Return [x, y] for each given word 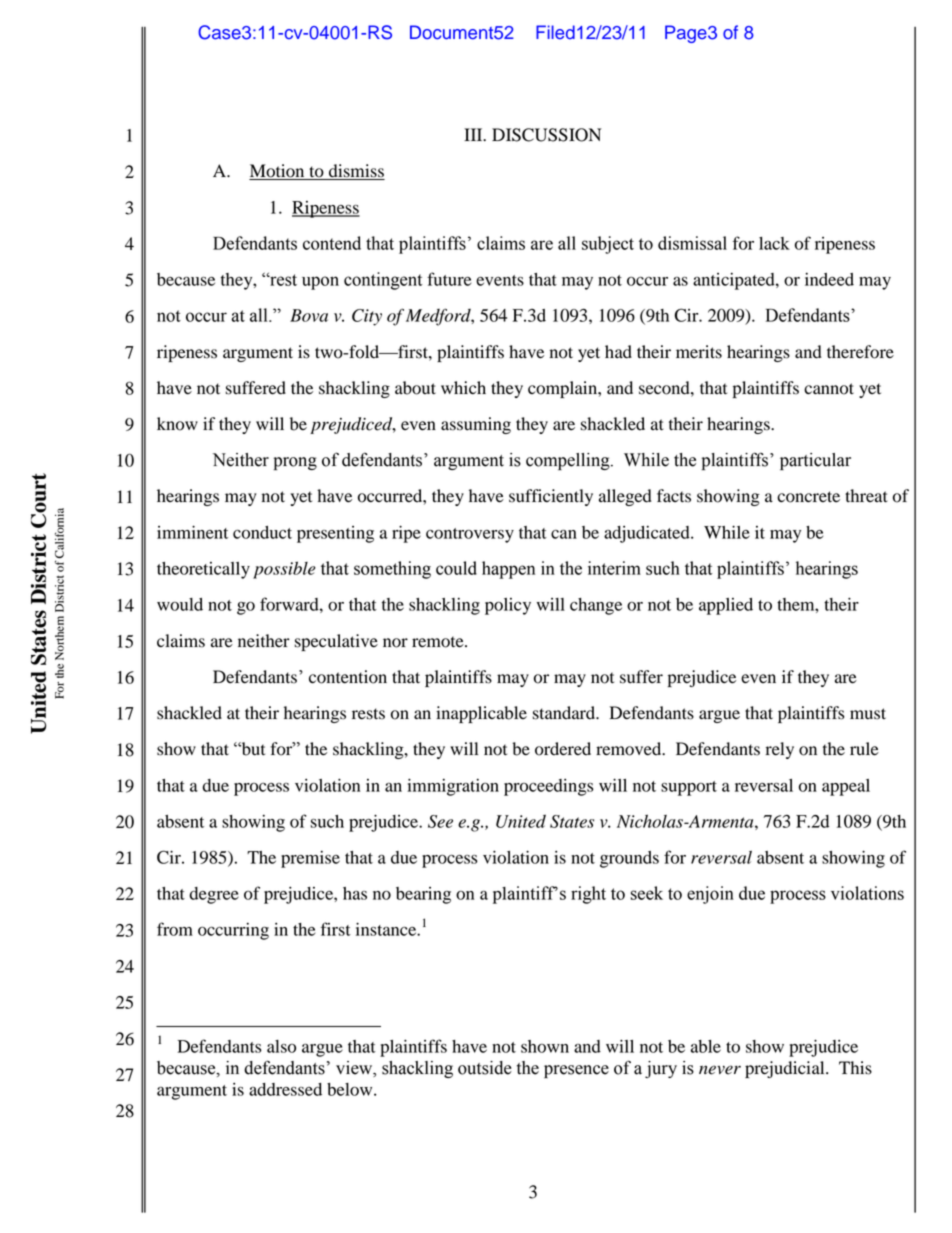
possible [284, 570]
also [281, 1046]
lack [774, 243]
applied [726, 606]
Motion [278, 172]
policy [508, 606]
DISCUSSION [546, 135]
